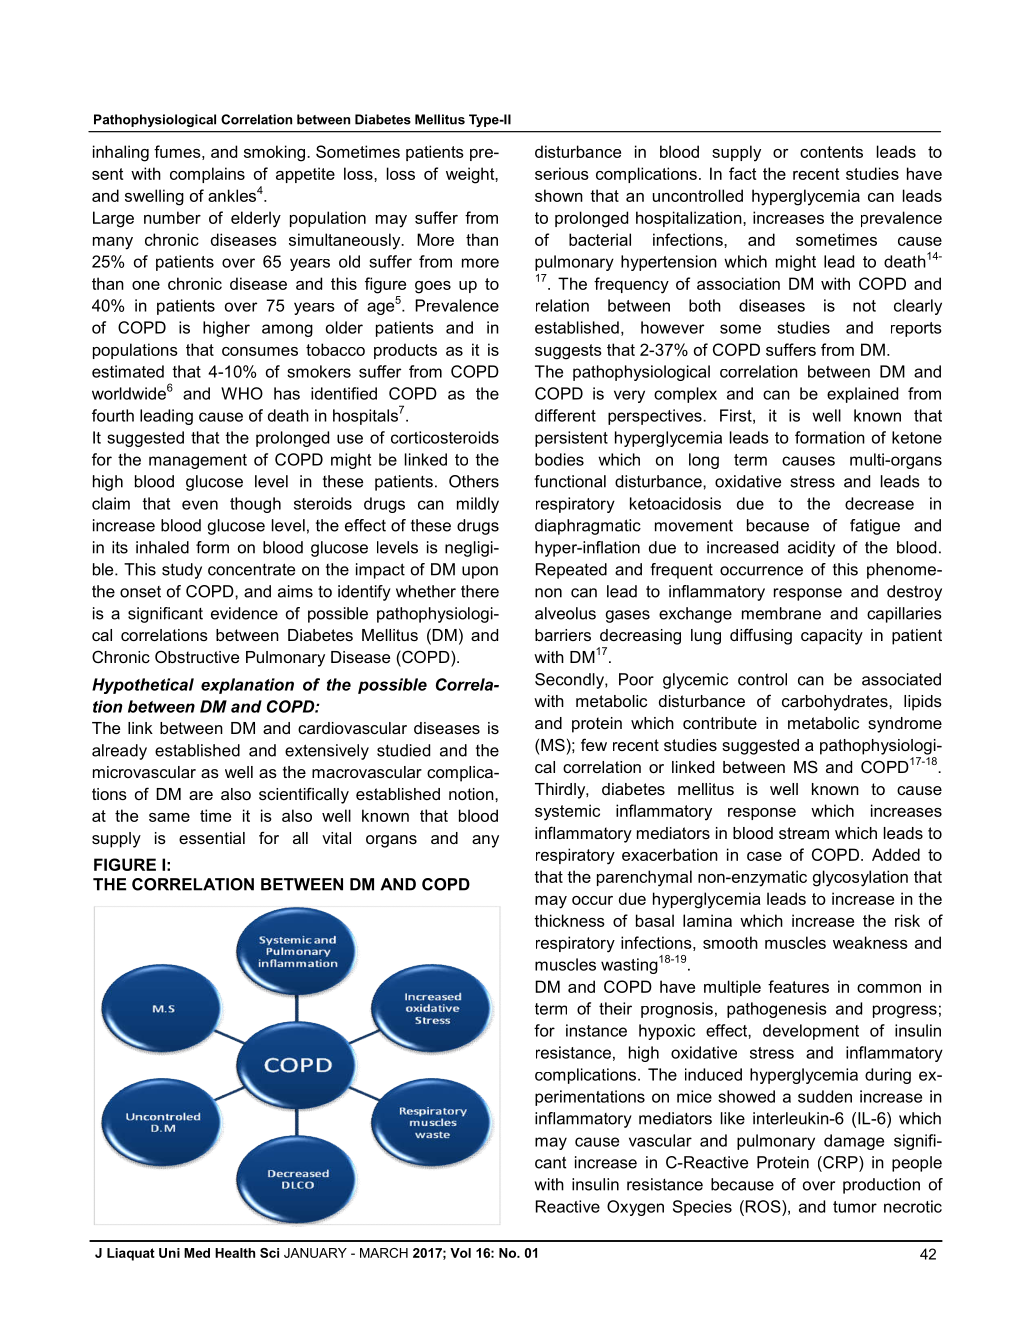 The image size is (1034, 1339). What do you see at coordinates (235, 1253) in the screenshot?
I see `Health` at bounding box center [235, 1253].
